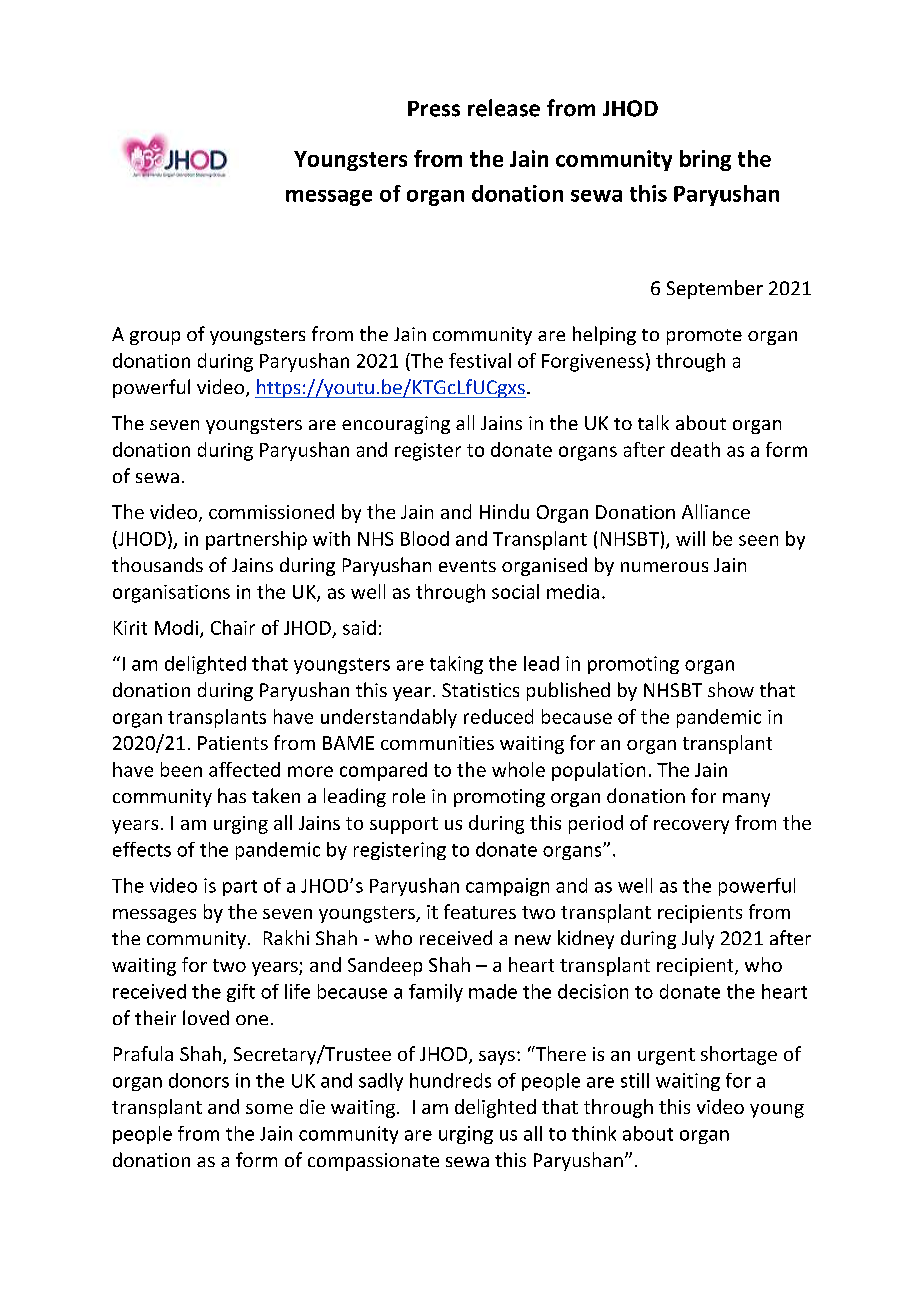  I want to click on some, so click(269, 1109).
